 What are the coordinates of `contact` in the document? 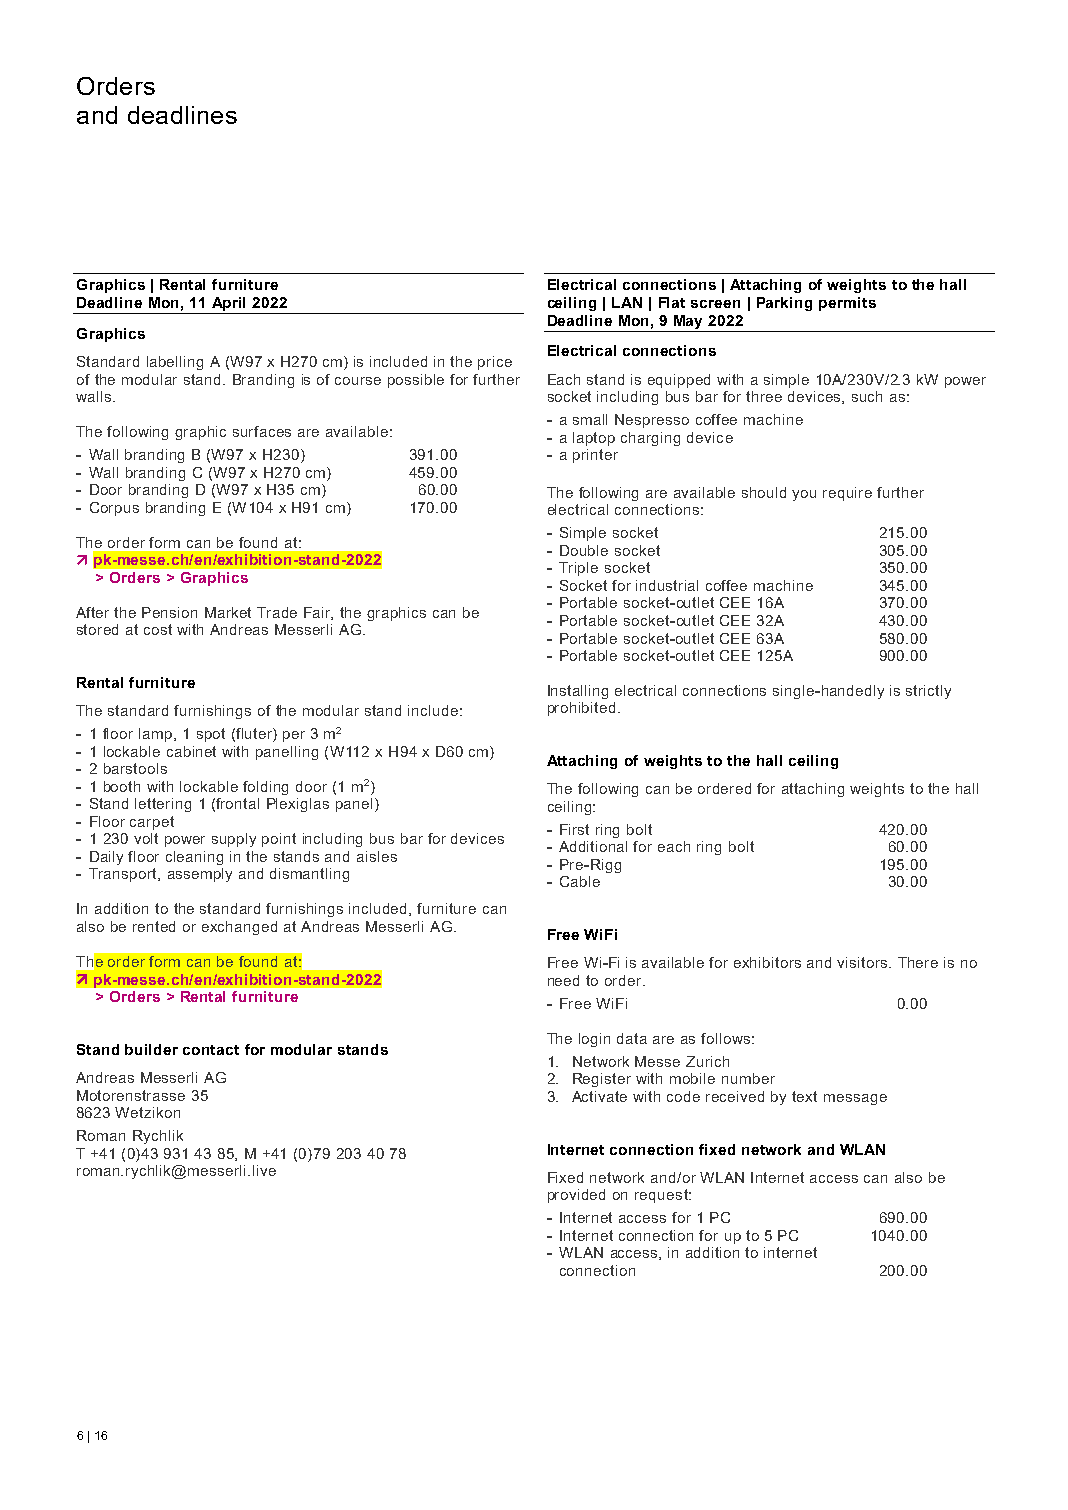 It's located at (211, 1050).
